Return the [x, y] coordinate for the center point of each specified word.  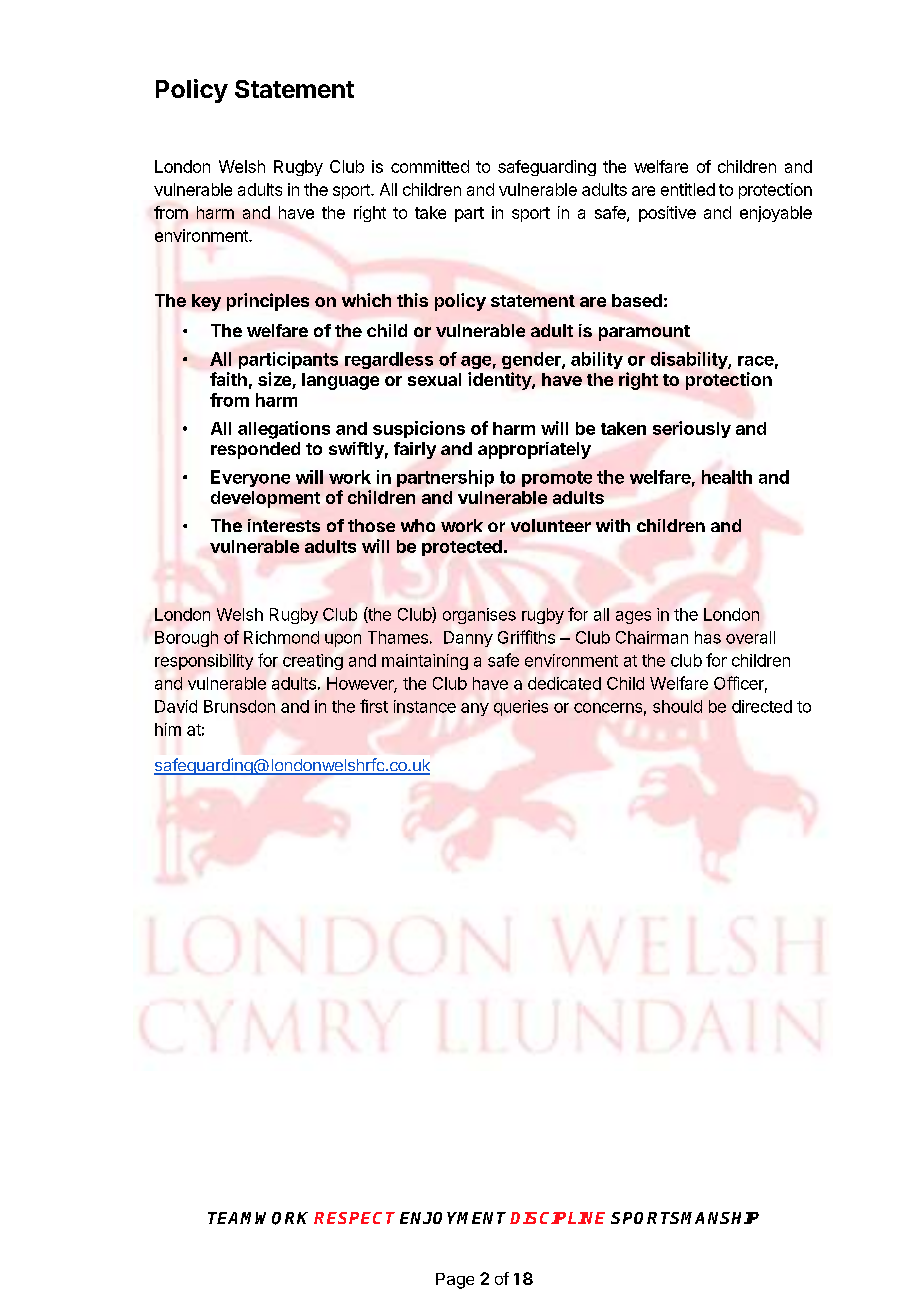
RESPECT [354, 1218]
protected [462, 548]
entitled [688, 189]
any [475, 709]
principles [268, 302]
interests [284, 525]
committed [430, 166]
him [168, 729]
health [727, 477]
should [677, 706]
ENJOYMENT [453, 1218]
